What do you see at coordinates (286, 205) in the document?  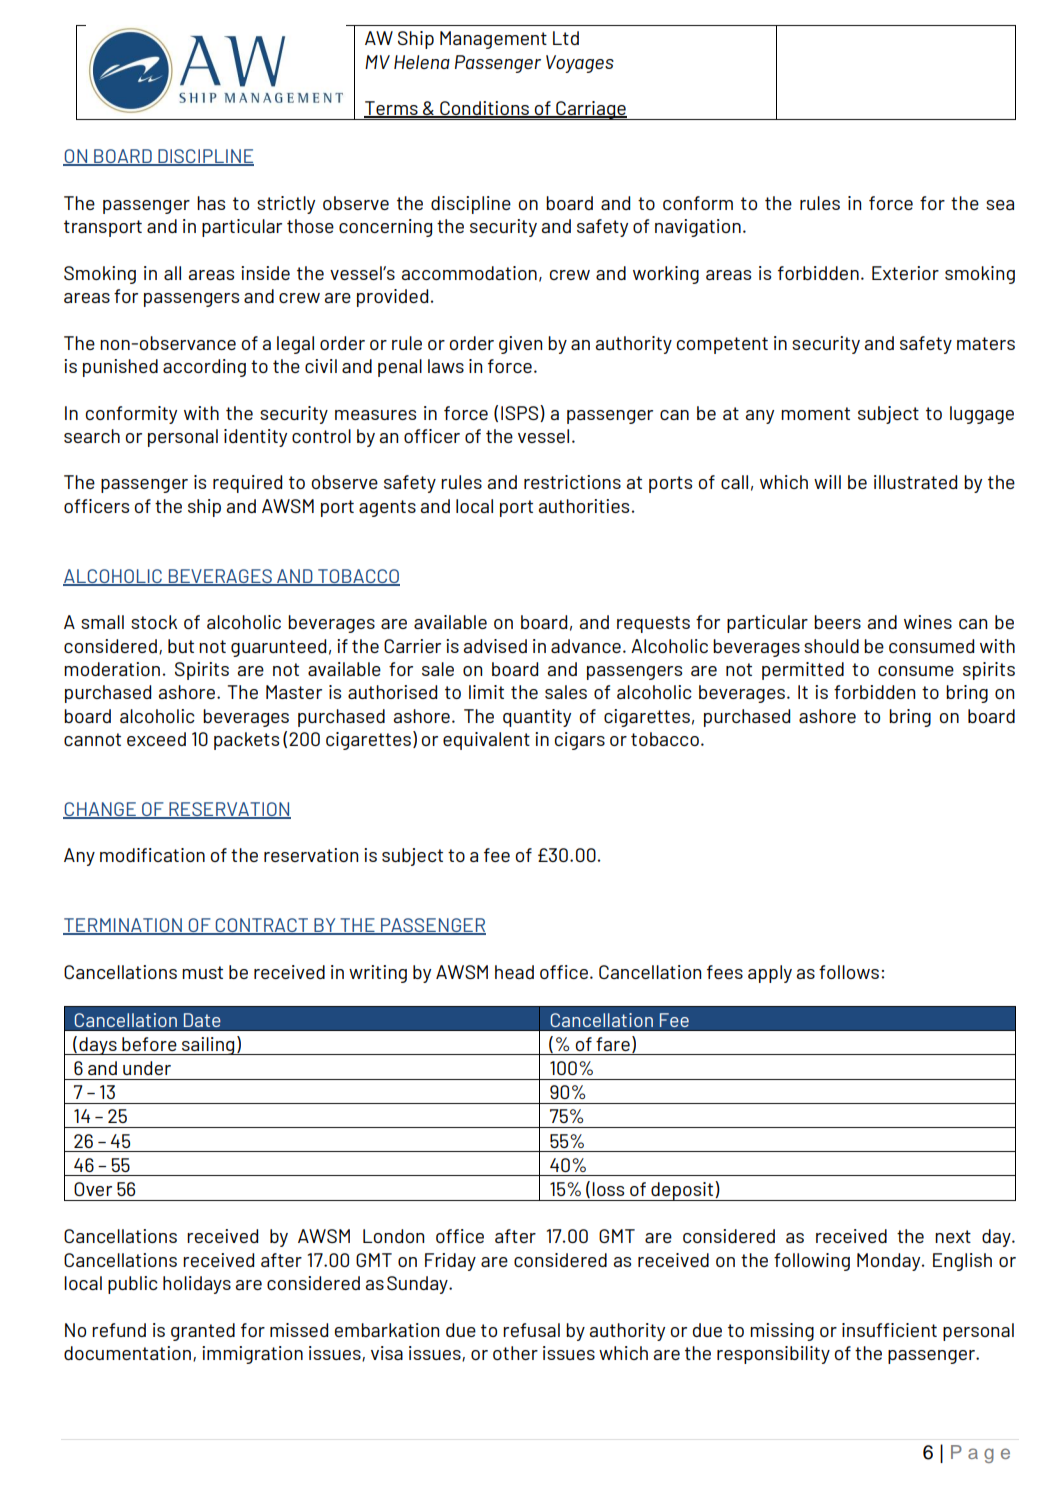 I see `strictly` at bounding box center [286, 205].
